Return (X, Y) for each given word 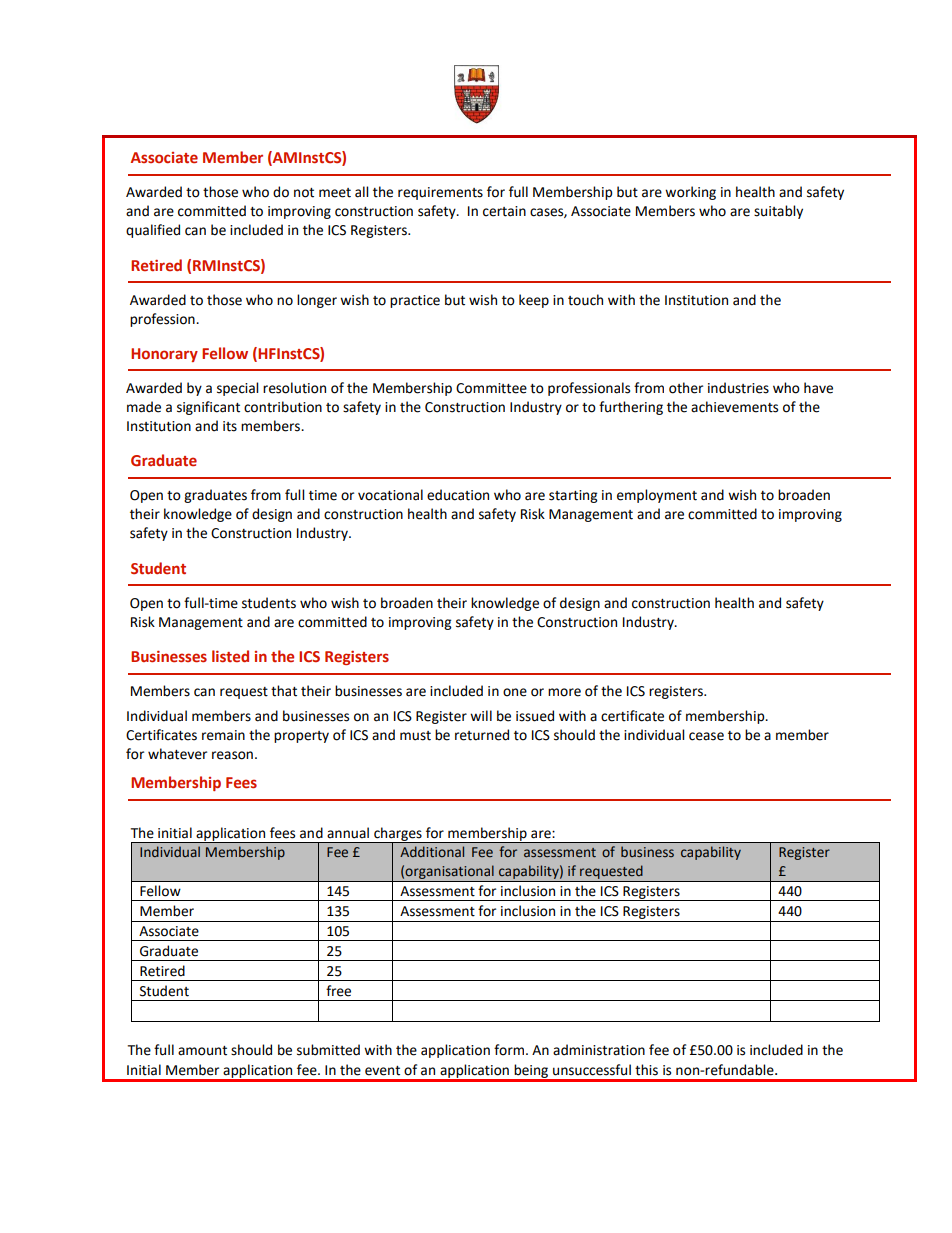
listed (230, 656)
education (458, 495)
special (237, 389)
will (481, 715)
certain (504, 211)
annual (348, 833)
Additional (432, 851)
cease (706, 736)
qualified (153, 231)
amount (202, 1051)
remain (223, 735)
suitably (778, 212)
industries (738, 388)
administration (599, 1050)
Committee (491, 388)
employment (657, 496)
